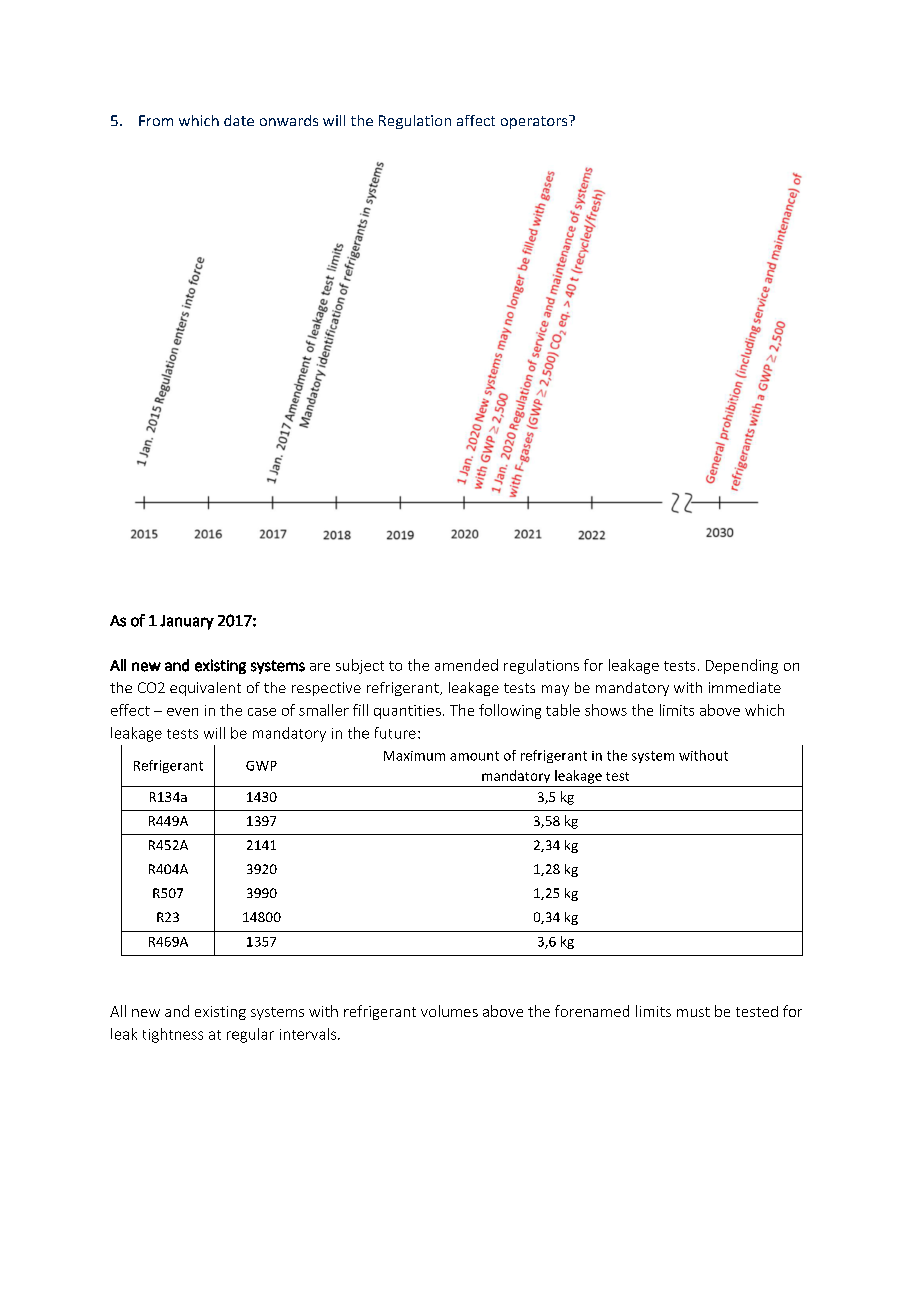  Describe the element at coordinates (535, 122) in the document. I see `operators` at that location.
